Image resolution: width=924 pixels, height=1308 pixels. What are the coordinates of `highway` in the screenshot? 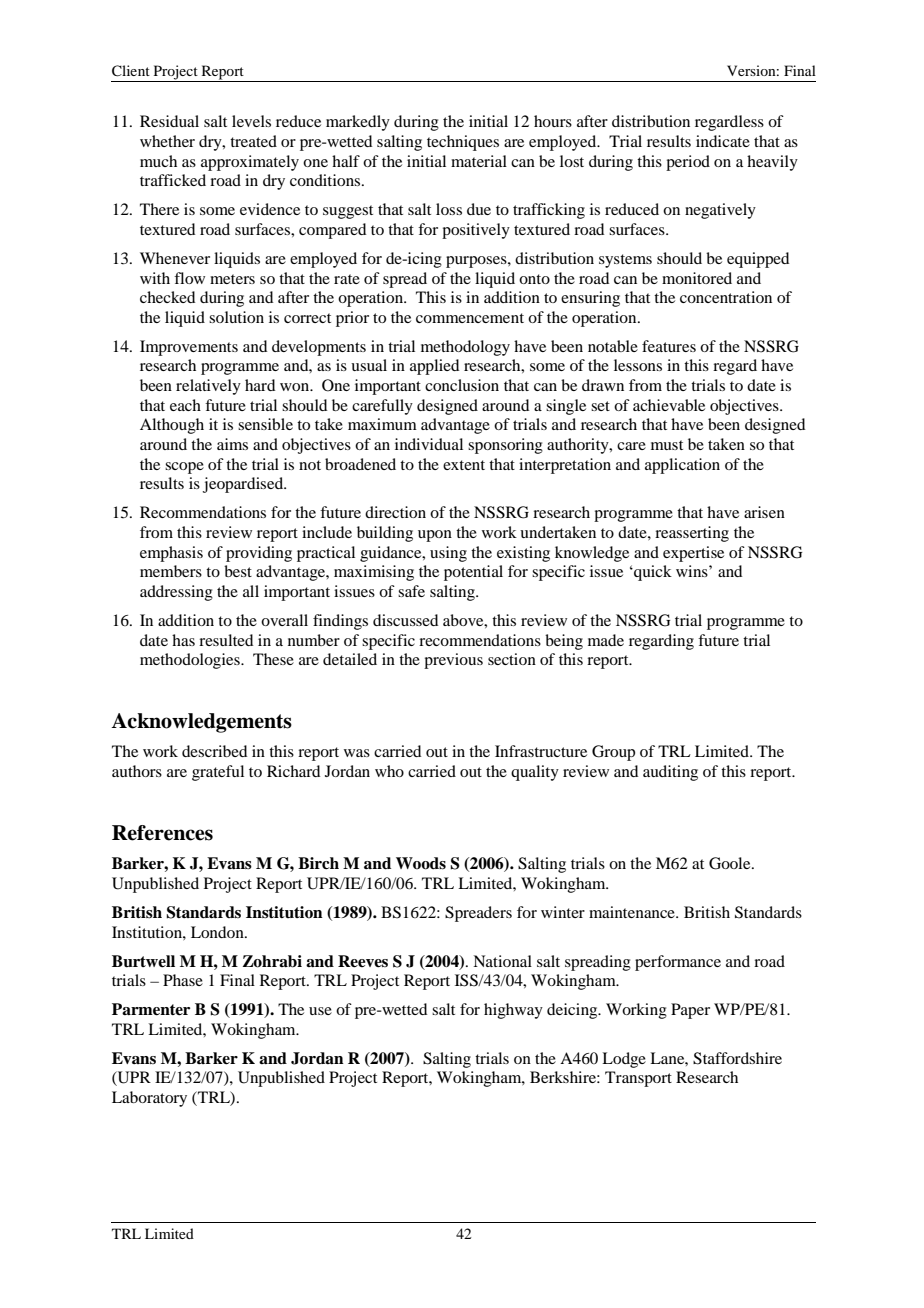 It's located at (513, 1011).
